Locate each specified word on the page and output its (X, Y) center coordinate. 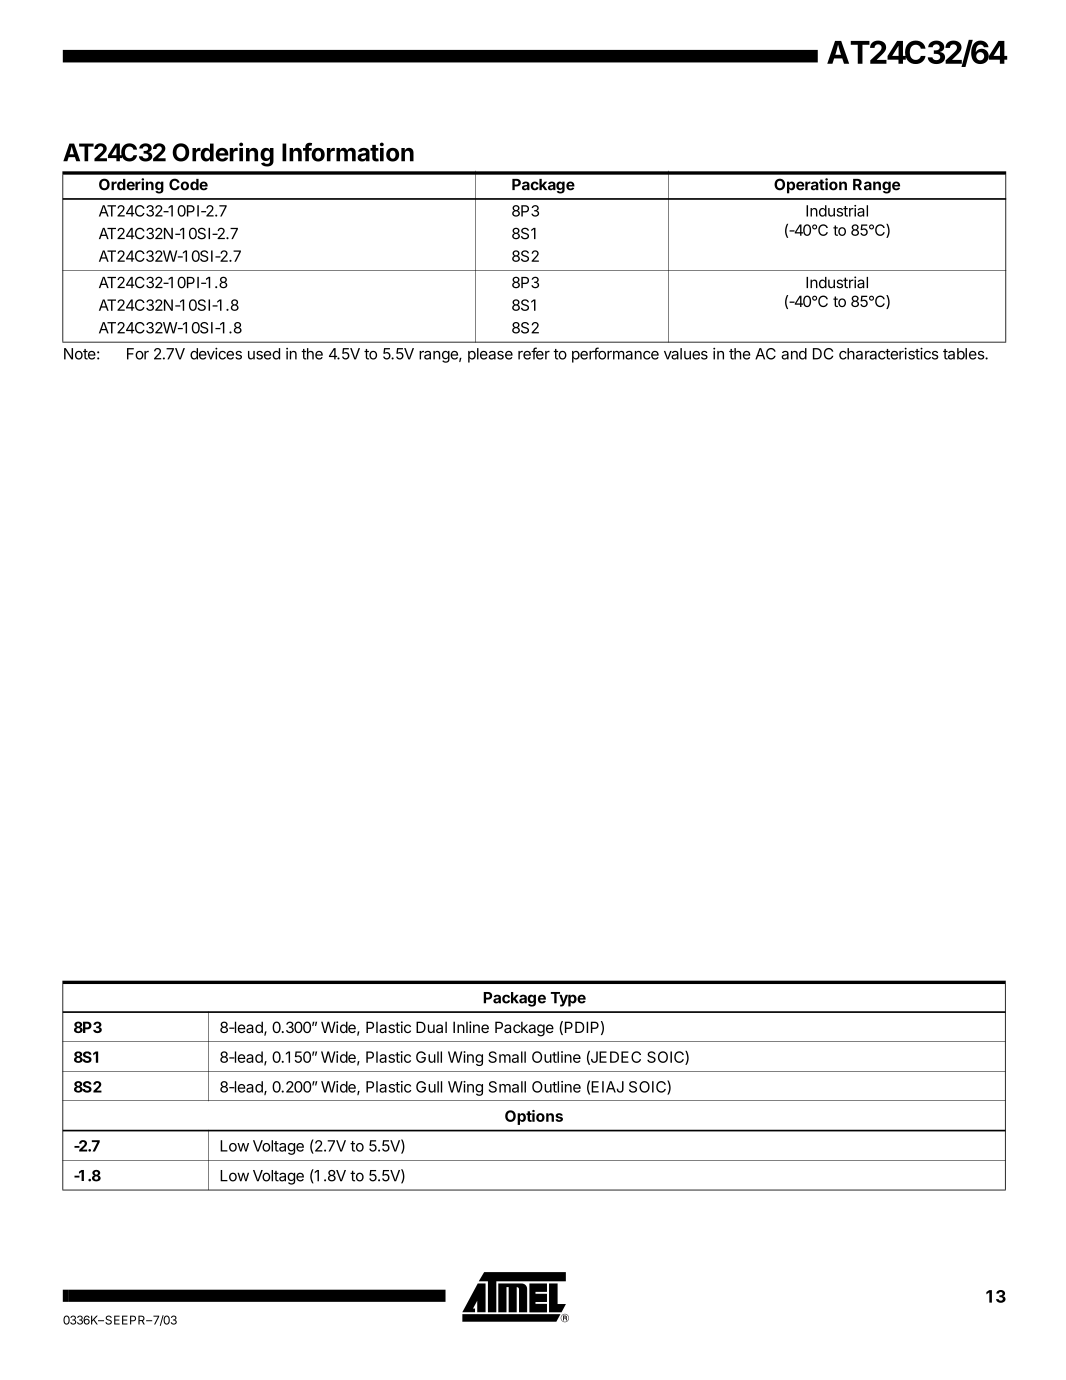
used (264, 354)
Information (348, 152)
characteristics (888, 353)
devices (216, 353)
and (794, 354)
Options (534, 1117)
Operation (810, 186)
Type (568, 999)
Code (188, 184)
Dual (431, 1027)
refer (534, 353)
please (490, 355)
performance (615, 355)
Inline (471, 1027)
